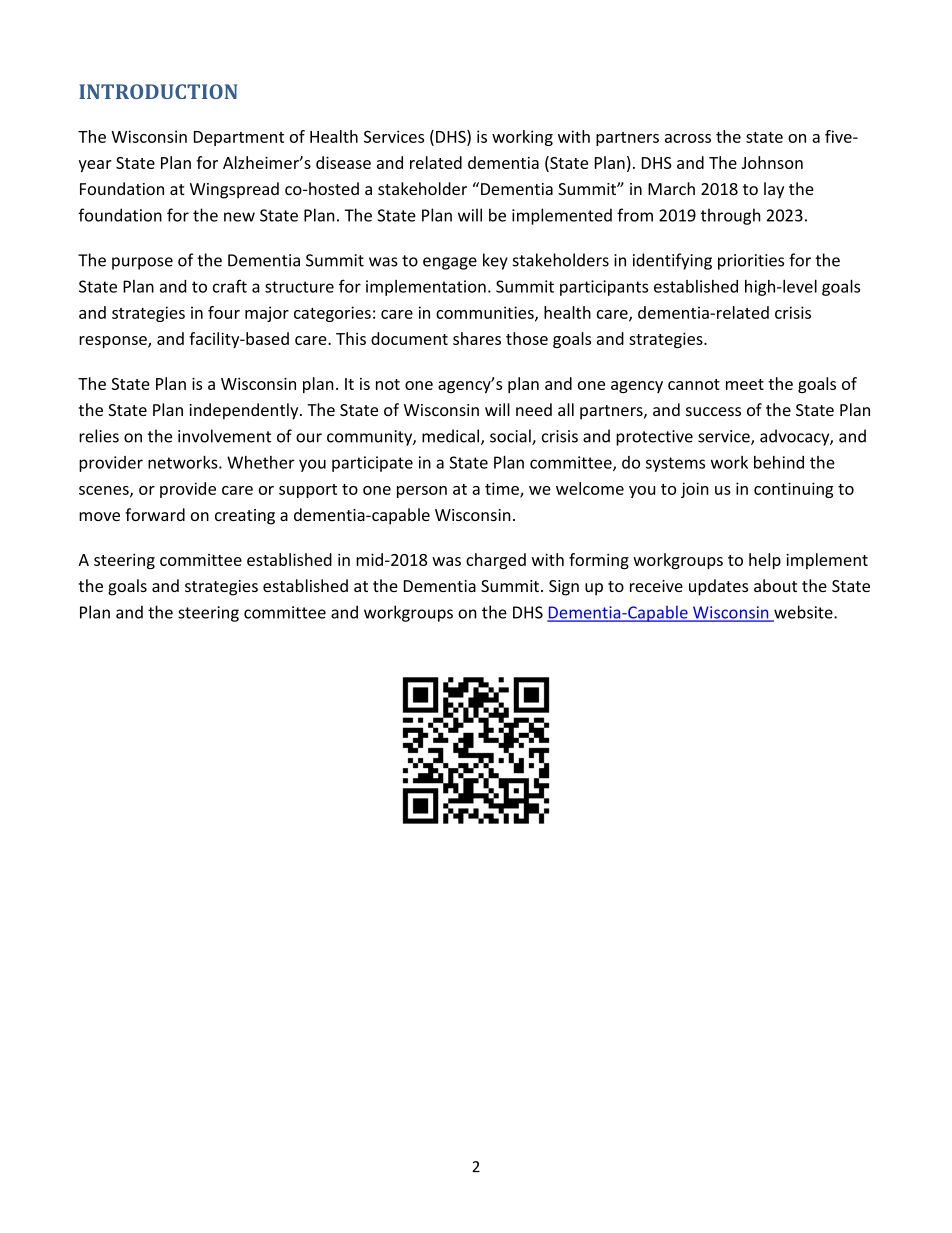 The width and height of the screenshot is (952, 1233). I want to click on INTRODUCTION, so click(158, 91).
